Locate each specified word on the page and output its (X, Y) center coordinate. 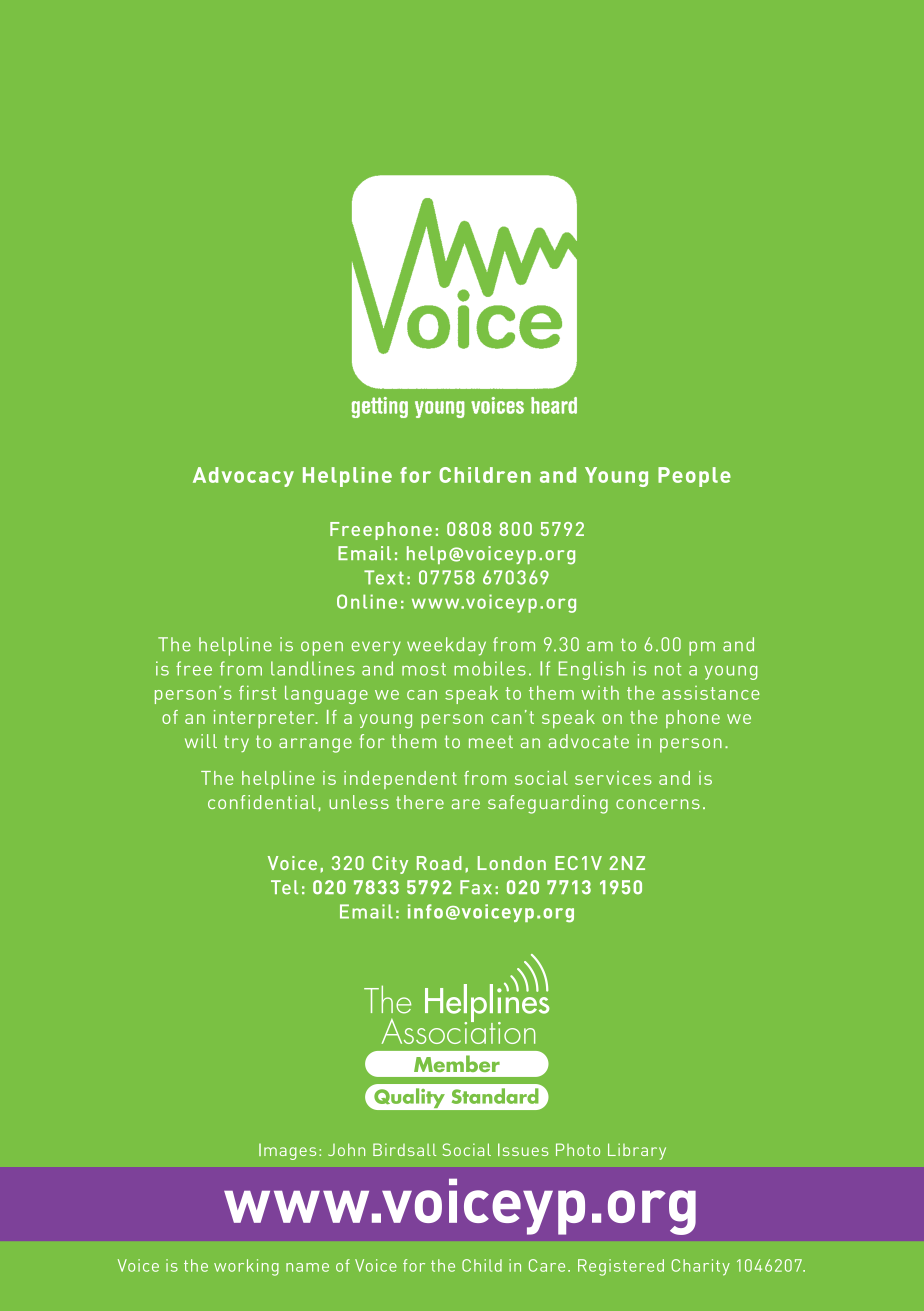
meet (491, 741)
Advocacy (243, 477)
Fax (476, 887)
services (613, 778)
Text (384, 577)
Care (547, 1265)
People (694, 477)
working (246, 1267)
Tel (284, 887)
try (236, 743)
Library (637, 1151)
